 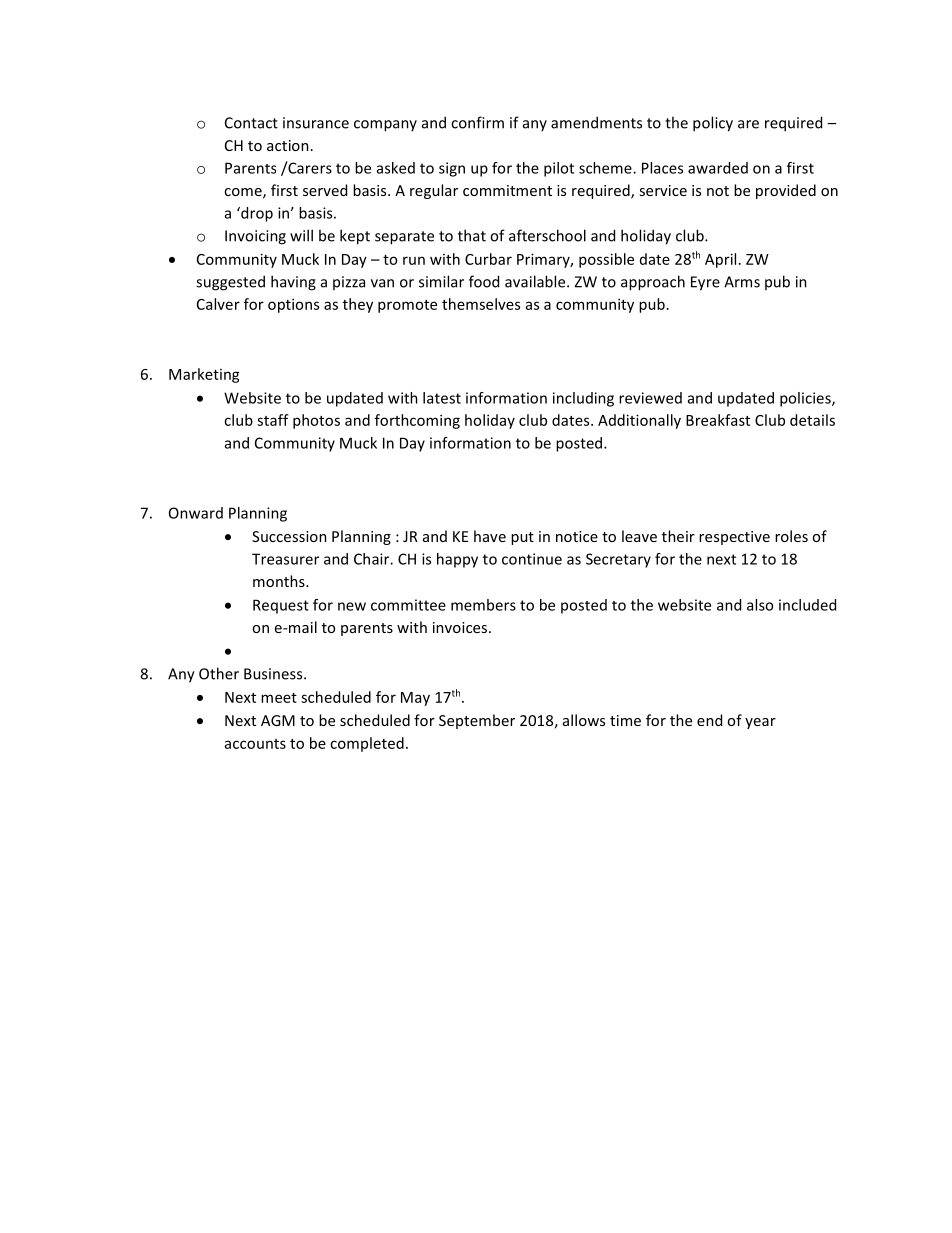 I want to click on September, so click(x=477, y=721).
